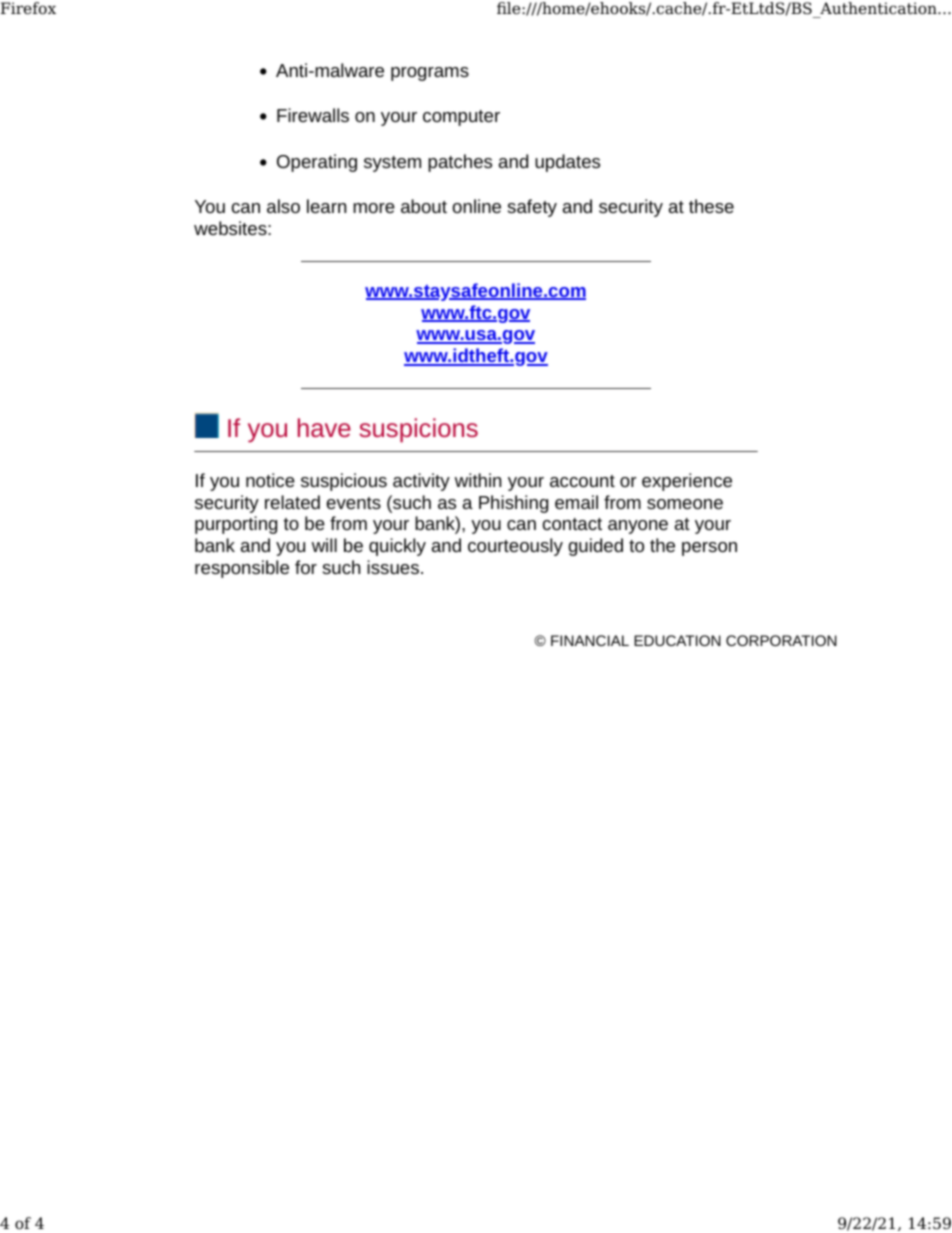 The width and height of the screenshot is (952, 1233). I want to click on Firefox, so click(28, 8).
